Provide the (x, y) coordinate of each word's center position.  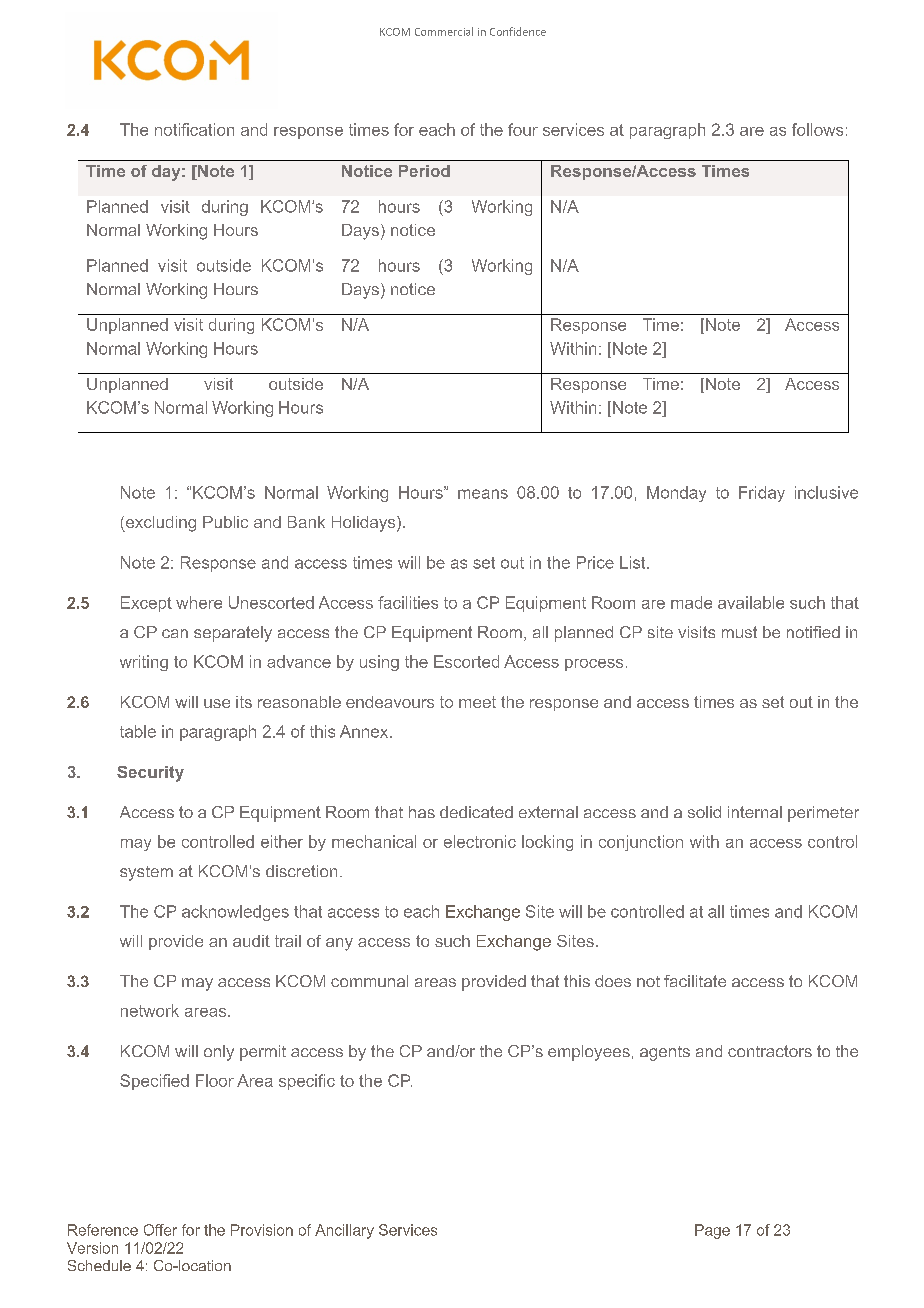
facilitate (695, 981)
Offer (160, 1230)
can (175, 633)
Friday (762, 494)
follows (817, 129)
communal (369, 981)
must (739, 632)
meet (477, 702)
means (483, 494)
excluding (159, 524)
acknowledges (235, 913)
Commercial (444, 31)
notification (194, 129)
